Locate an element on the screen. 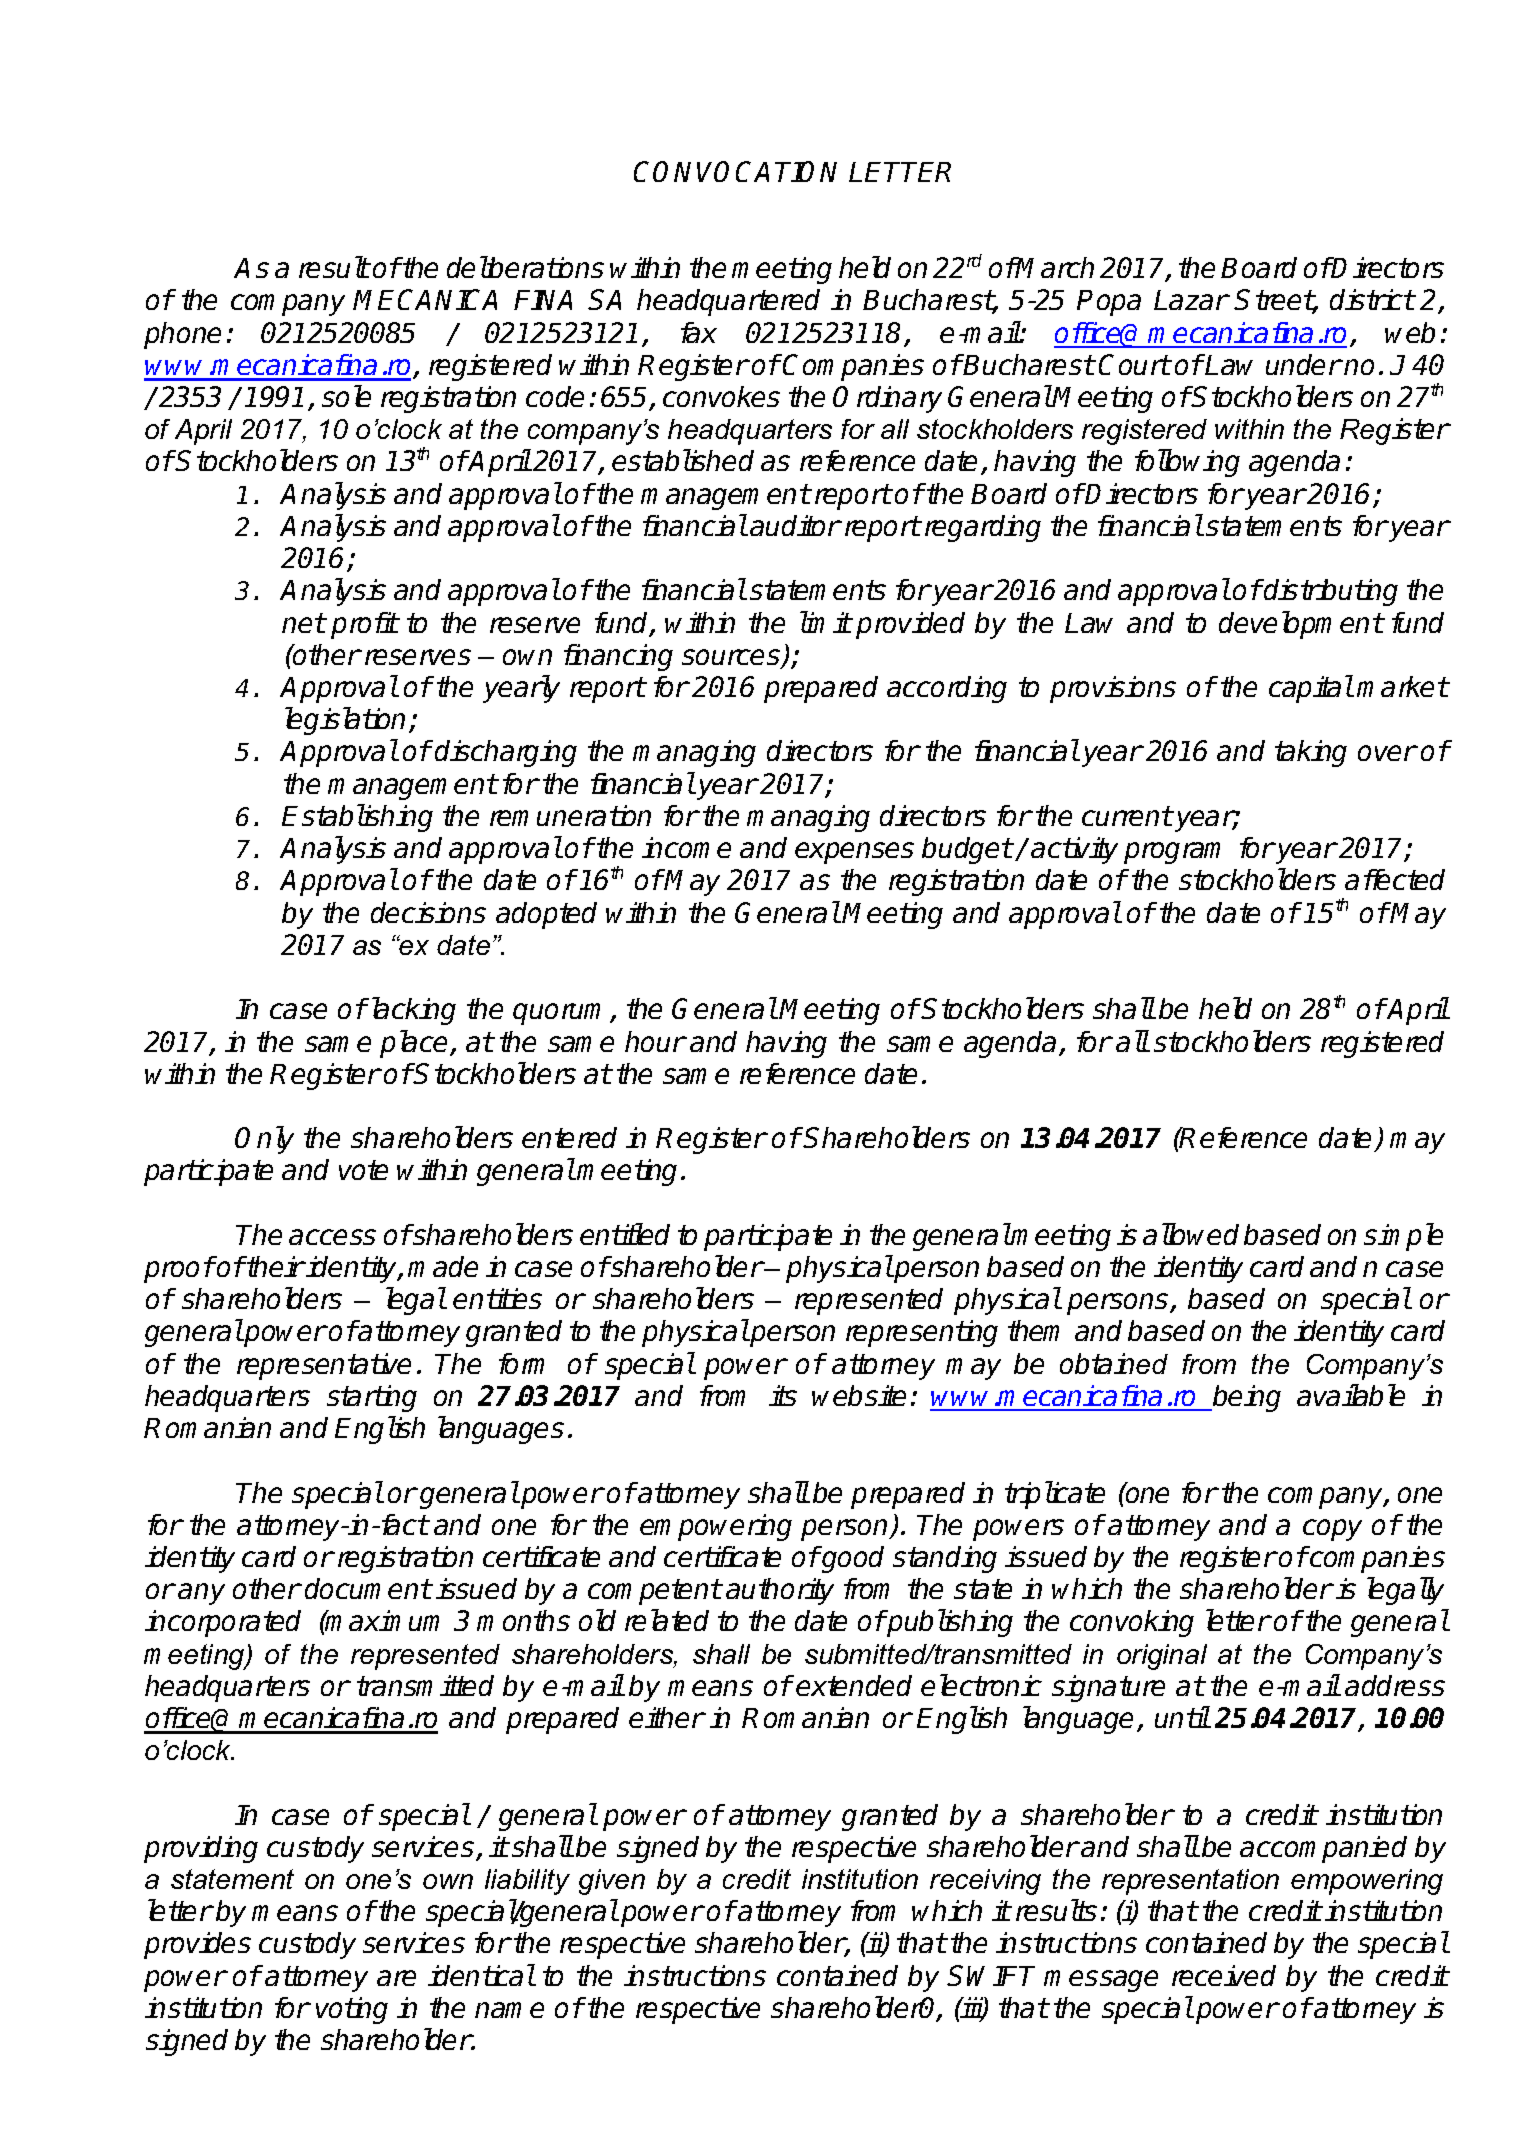 The width and height of the screenshot is (1516, 2144). hour is located at coordinates (655, 1041).
